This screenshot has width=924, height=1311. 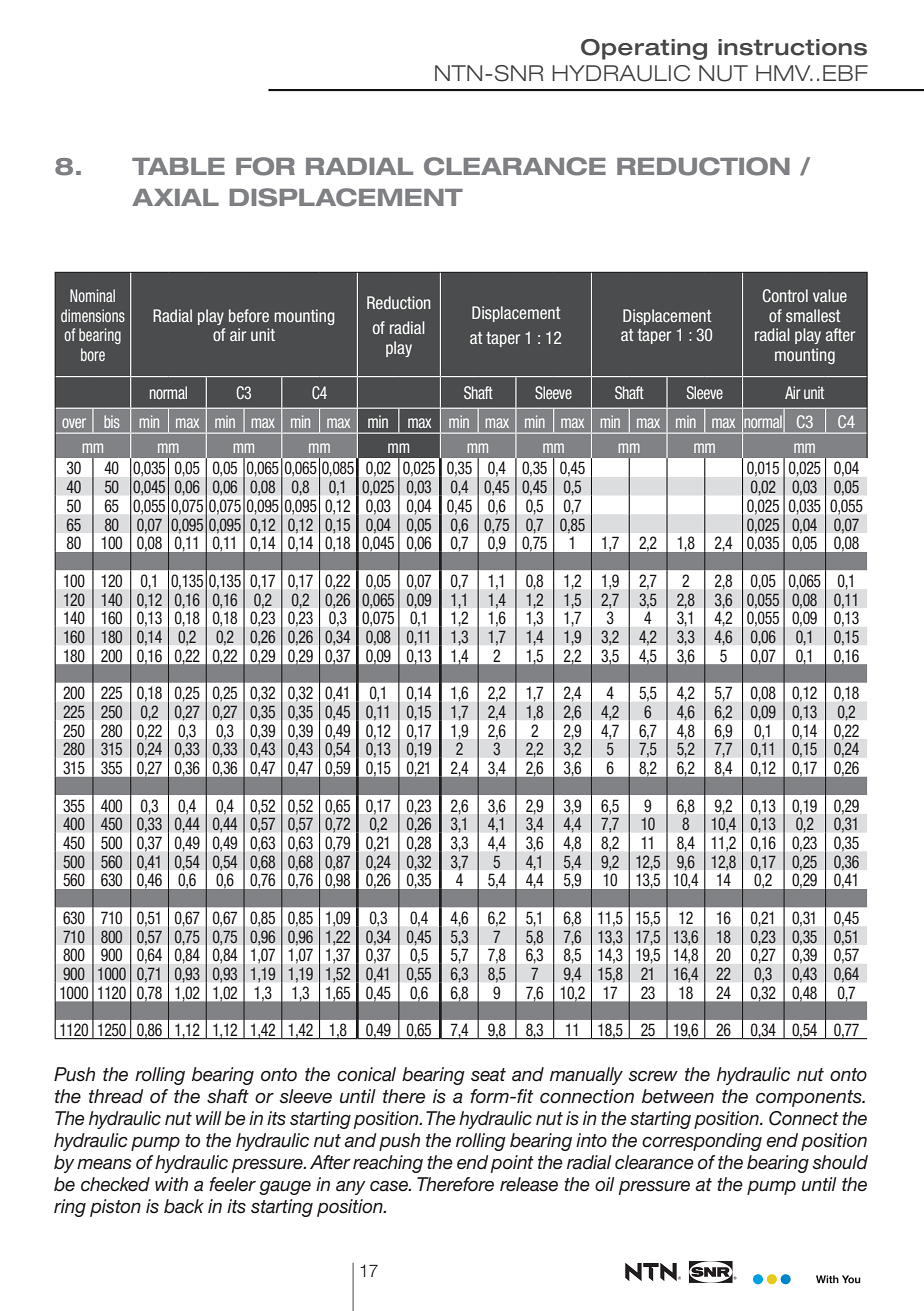 I want to click on Operating, so click(x=644, y=49).
